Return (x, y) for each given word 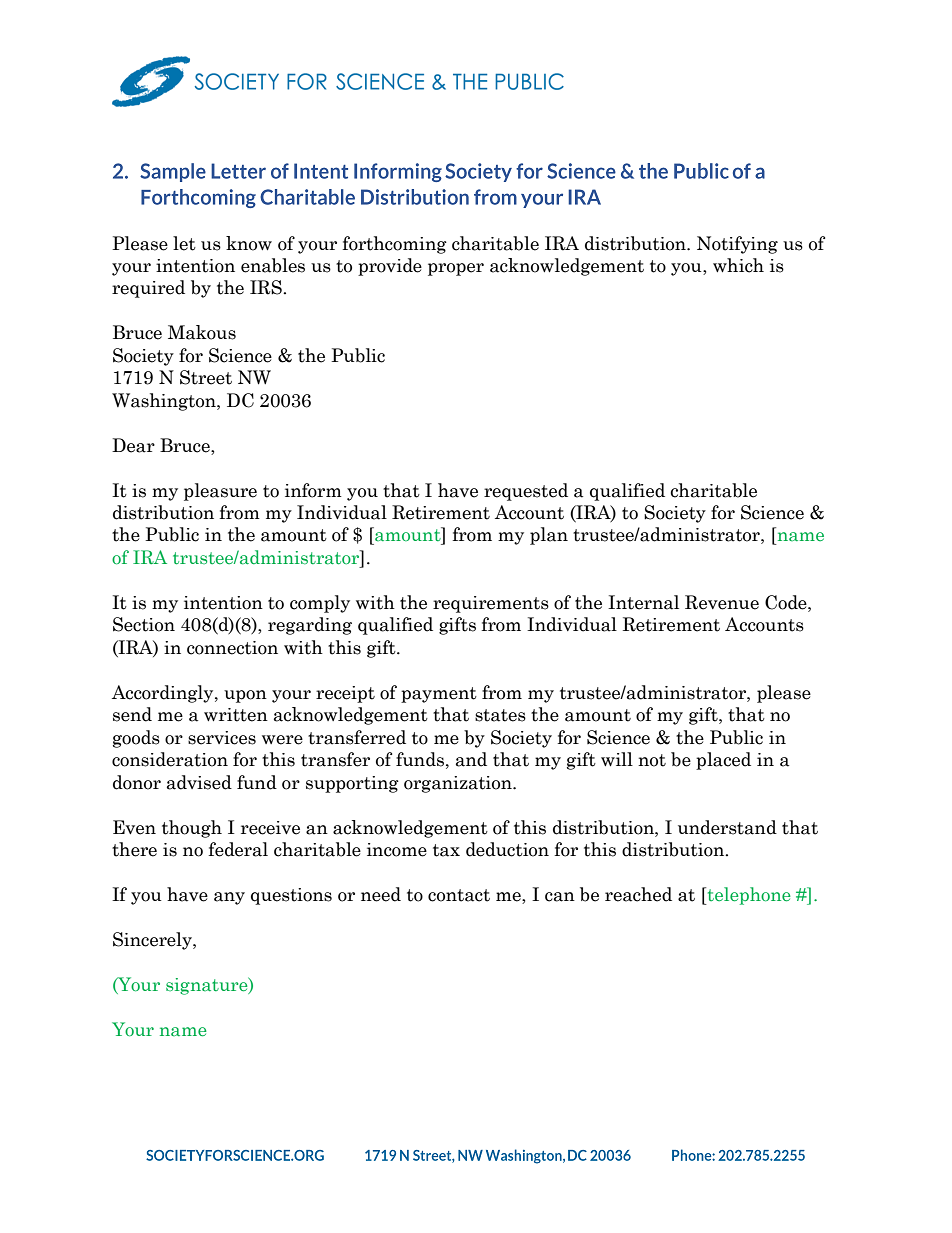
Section (144, 624)
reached (638, 894)
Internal (643, 602)
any (229, 898)
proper (456, 269)
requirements (491, 604)
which (738, 265)
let (184, 243)
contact (459, 895)
